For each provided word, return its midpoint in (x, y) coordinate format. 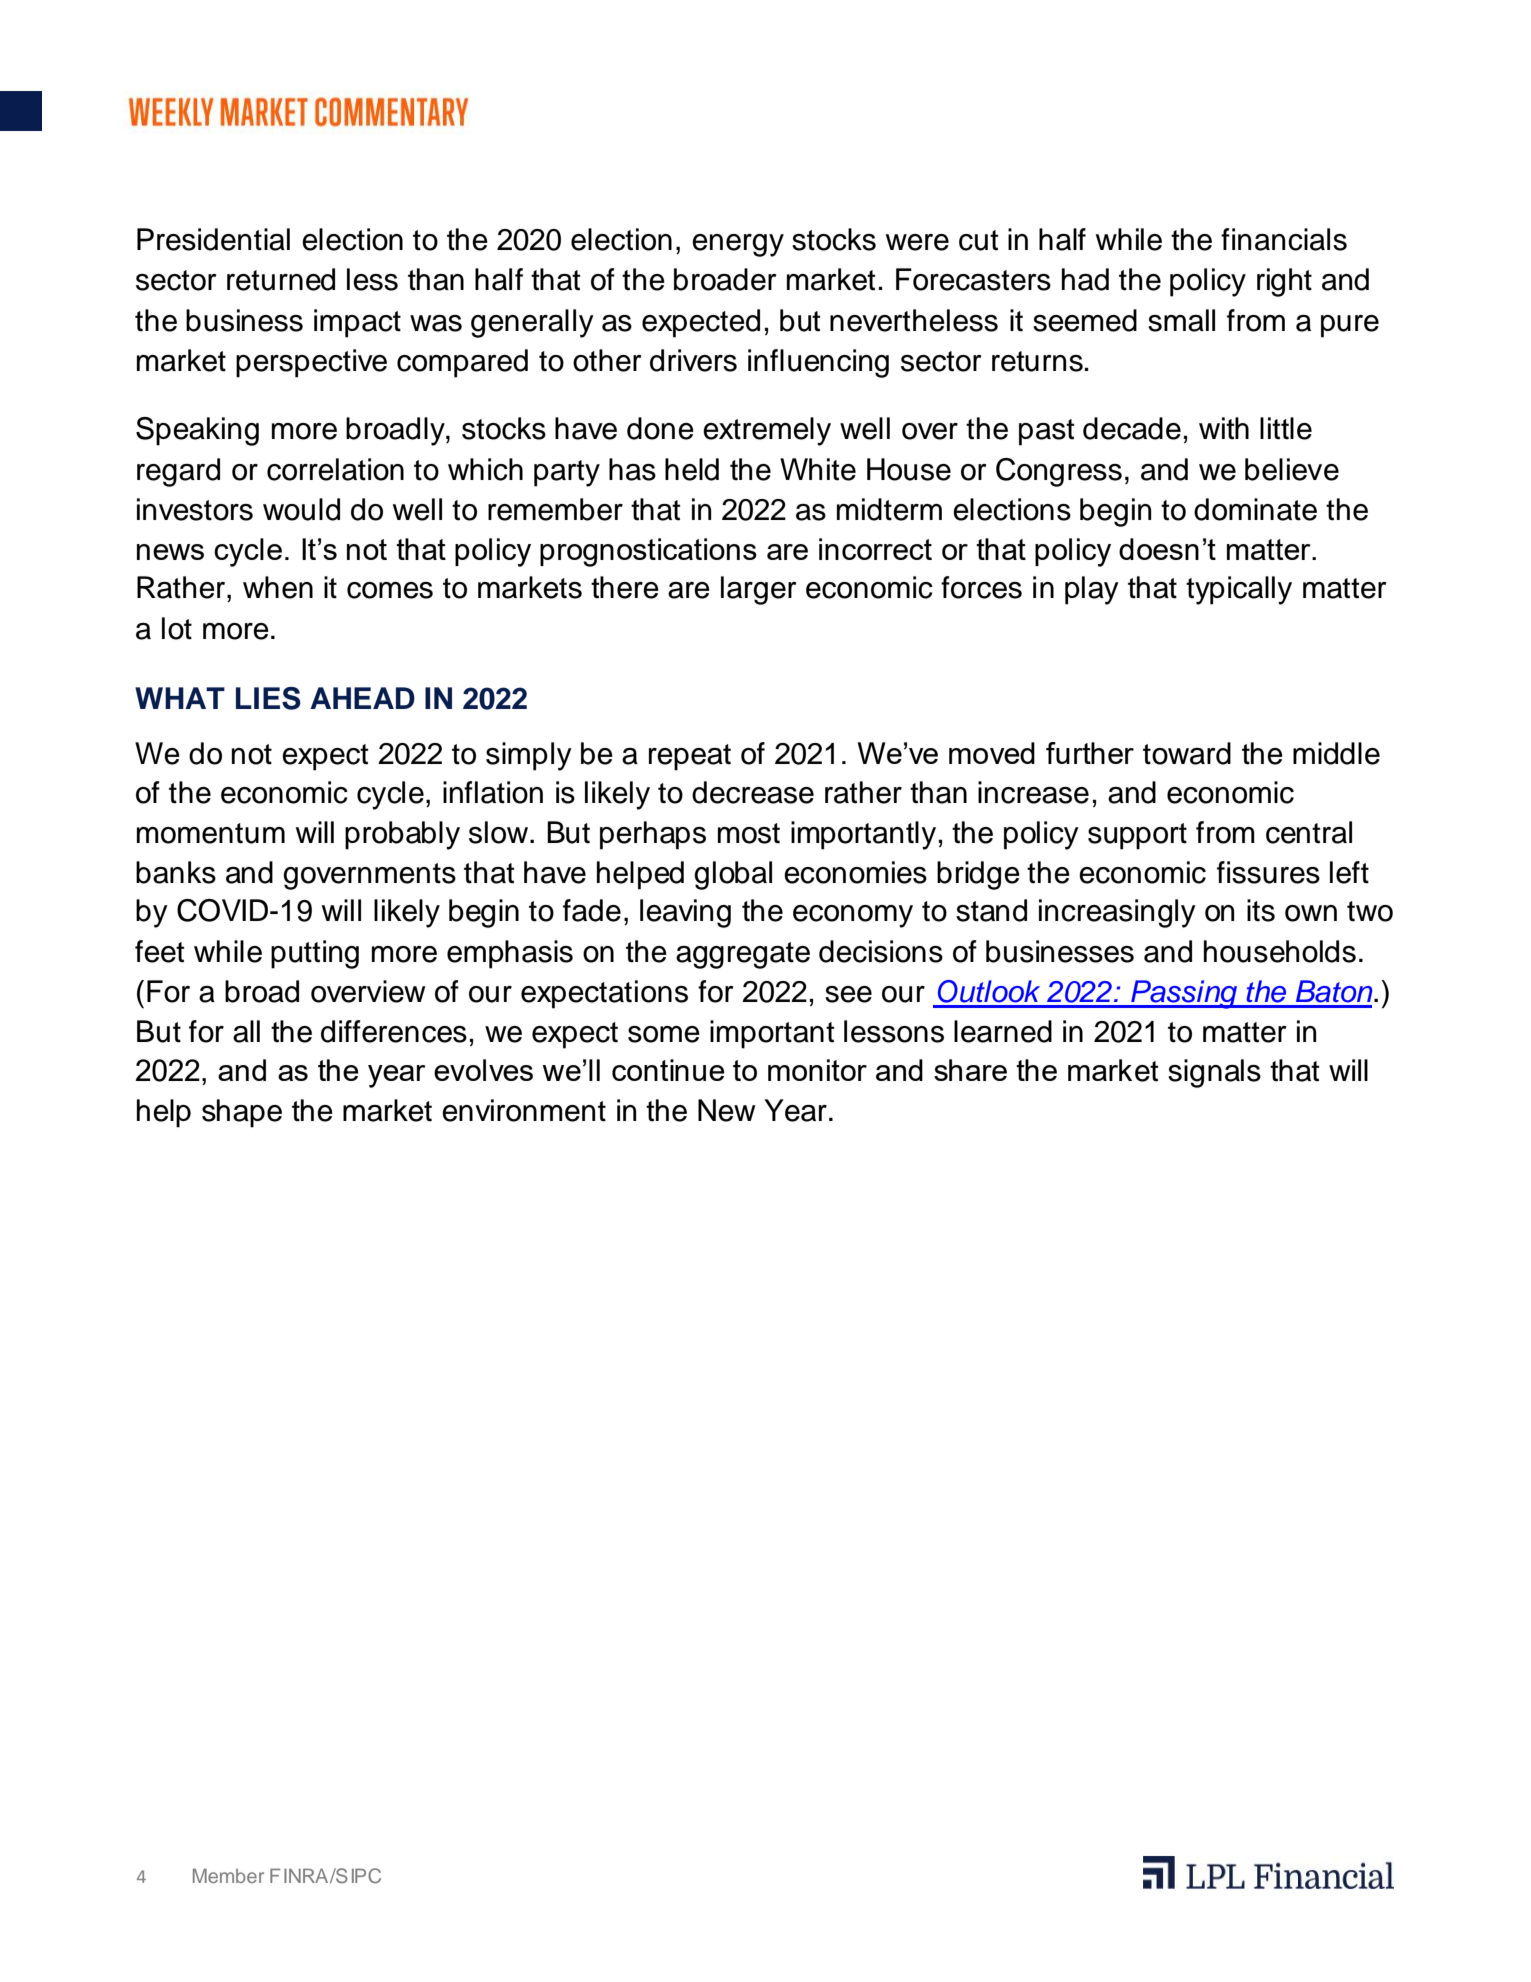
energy (738, 245)
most (749, 833)
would (301, 509)
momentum (211, 833)
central (1309, 832)
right (1284, 282)
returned (281, 279)
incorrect (875, 549)
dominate (1255, 509)
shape (242, 1113)
